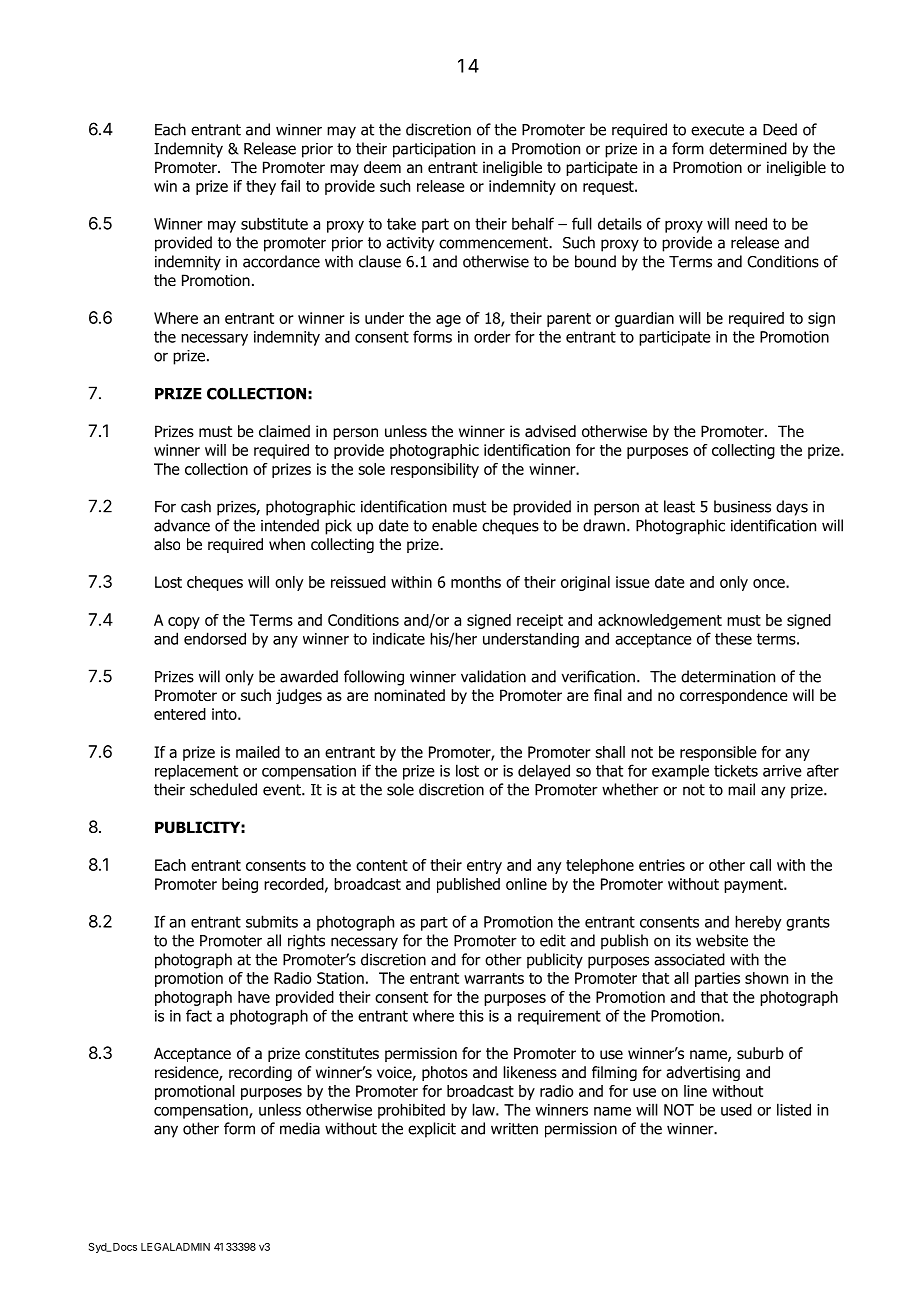  Describe the element at coordinates (742, 506) in the image. I see `business` at that location.
